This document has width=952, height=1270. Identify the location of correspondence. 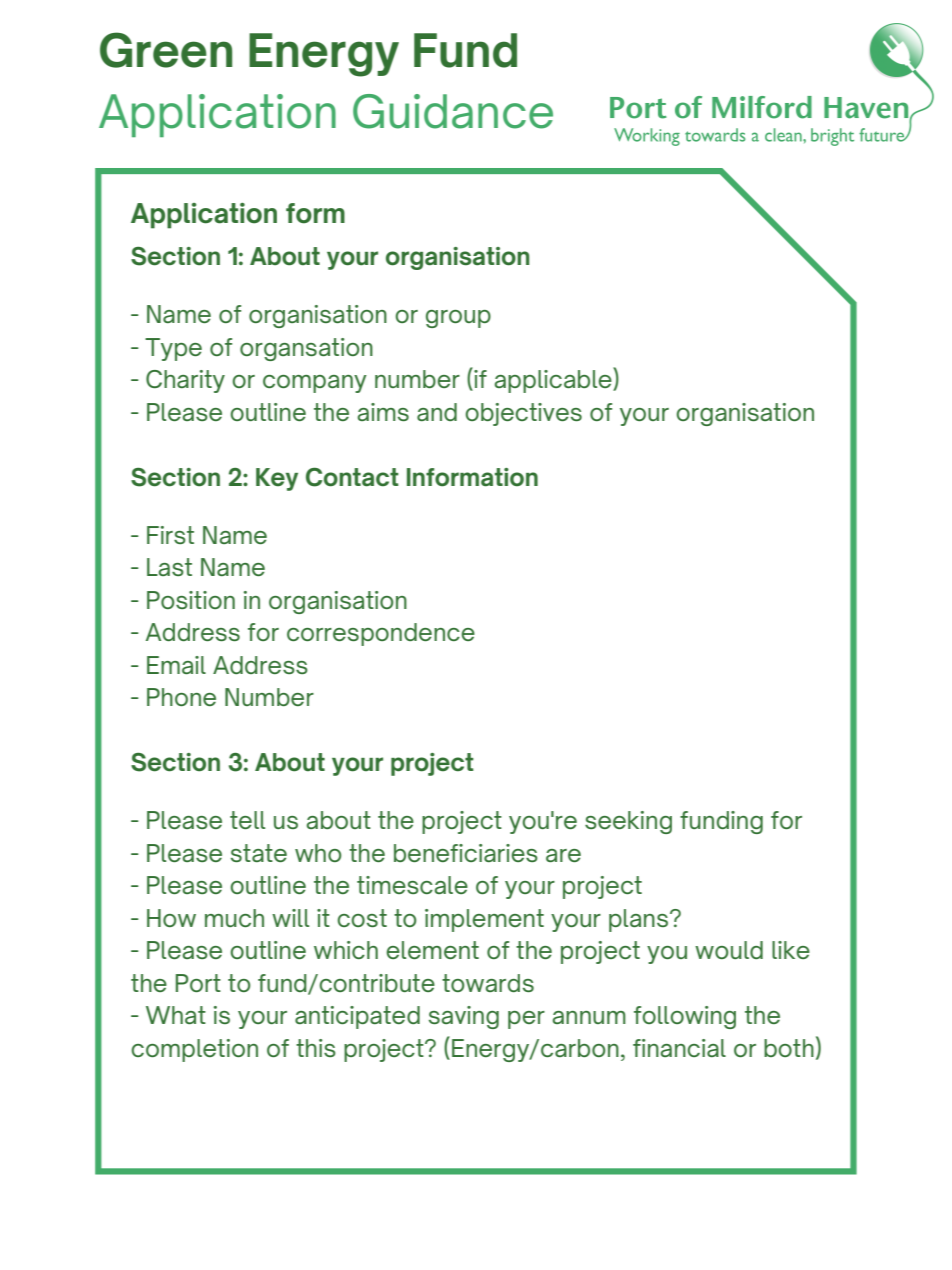
(381, 634).
